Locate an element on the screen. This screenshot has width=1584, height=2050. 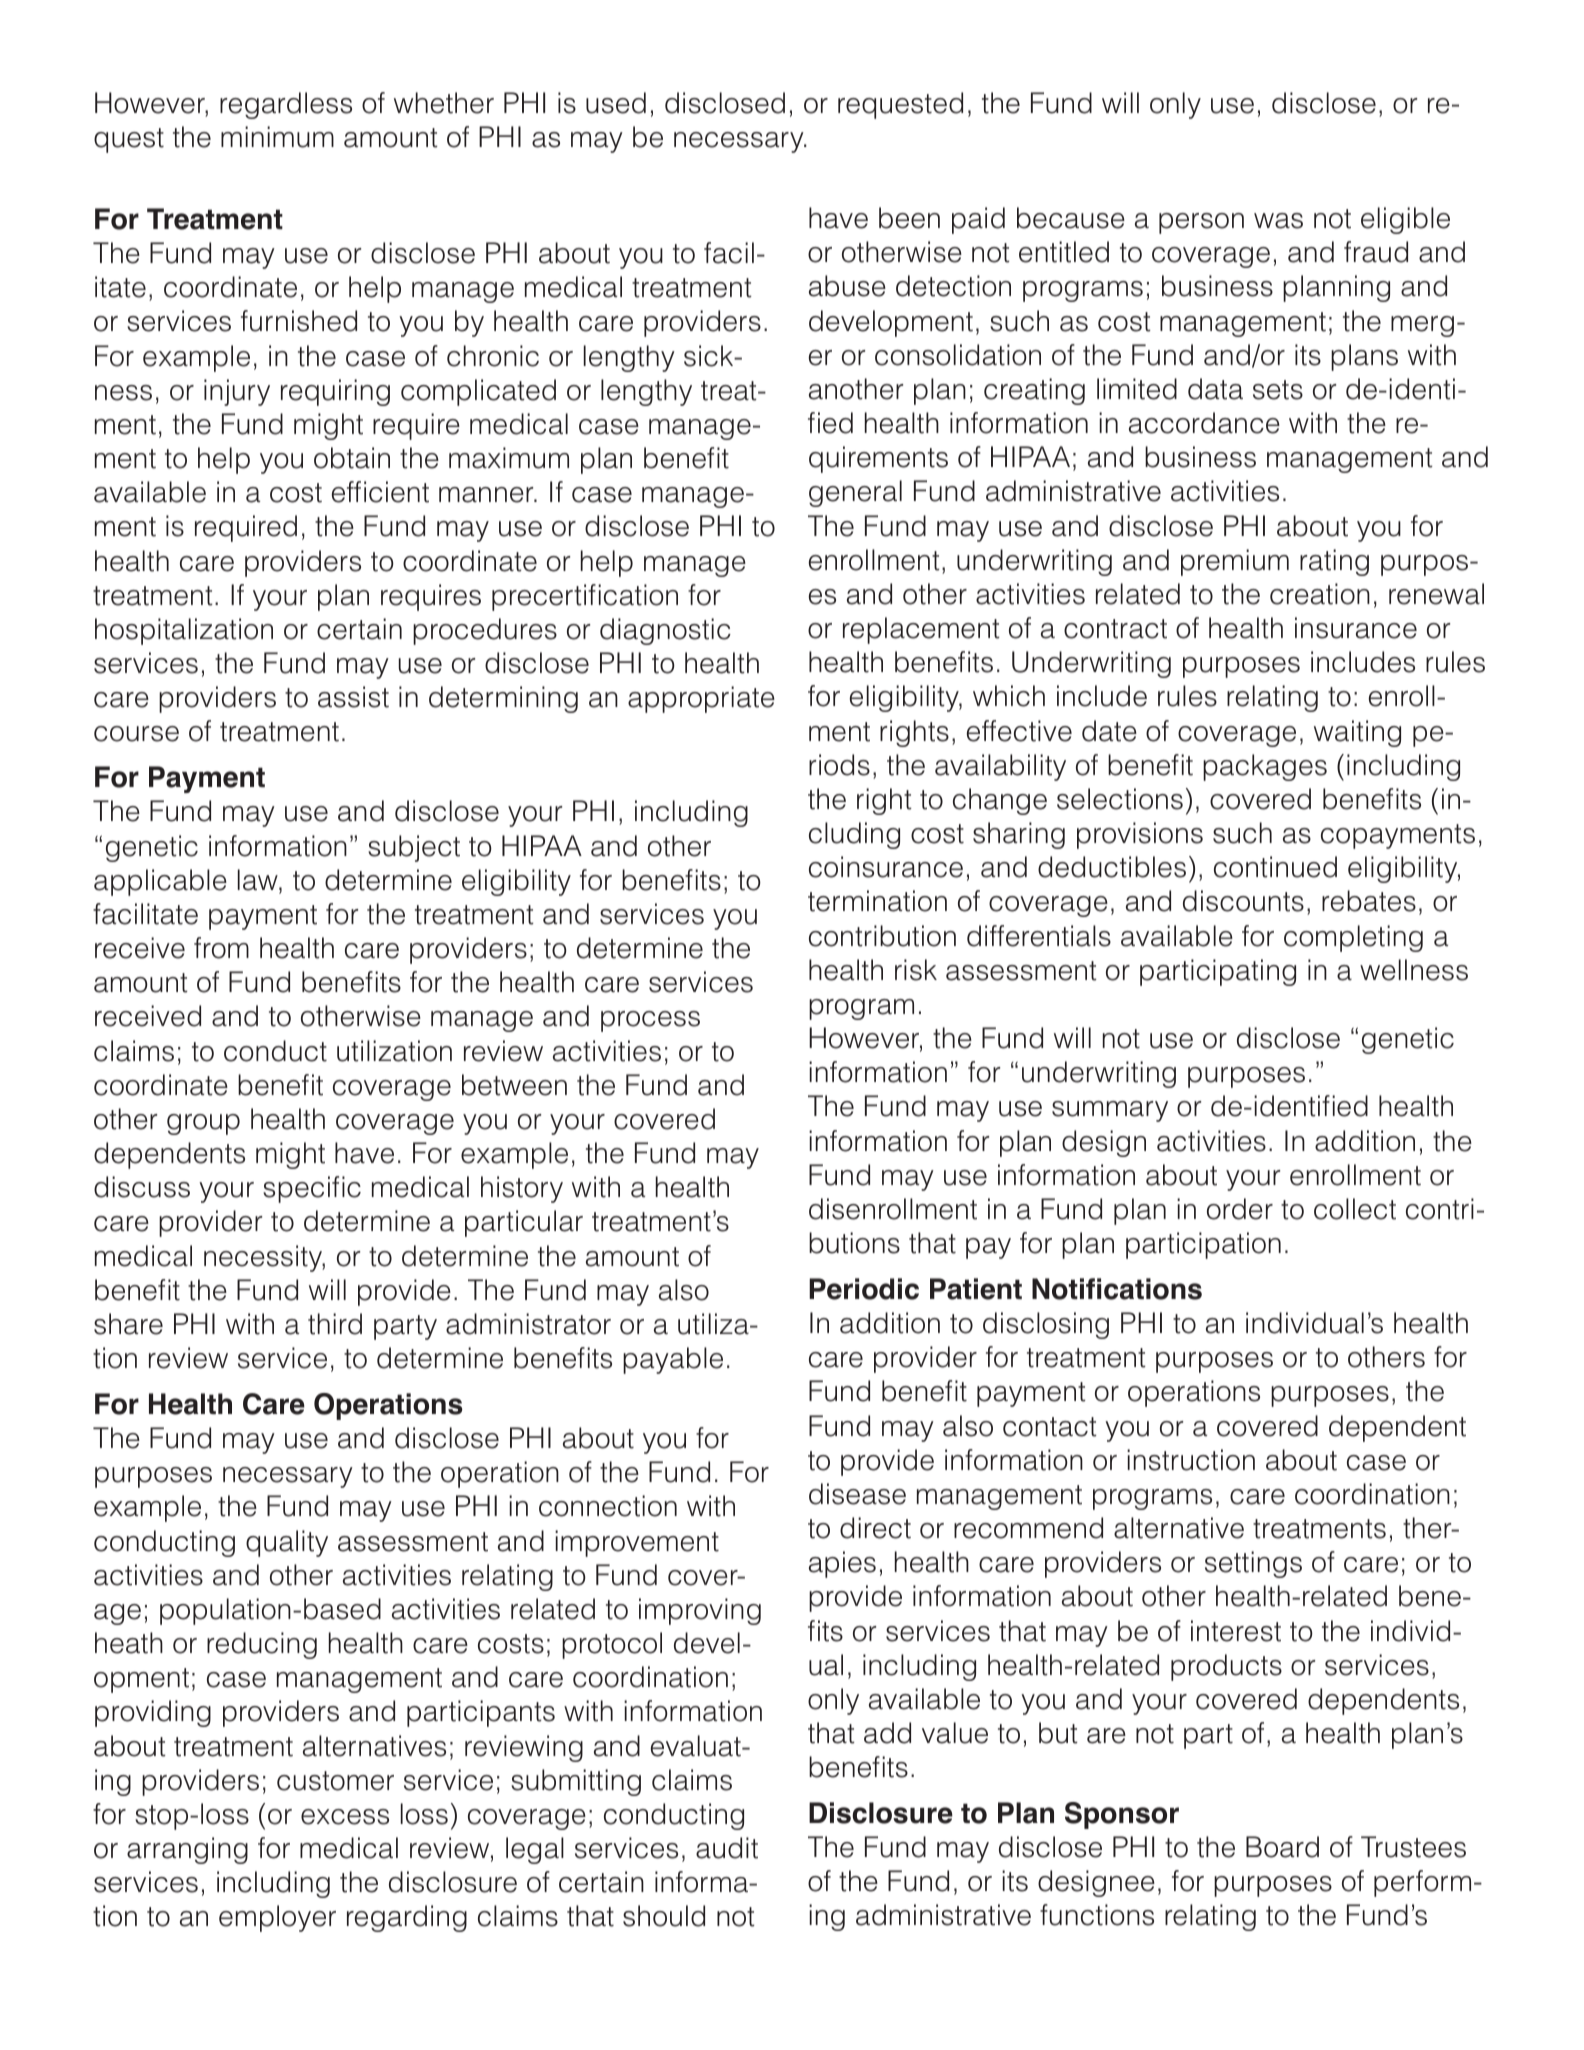
been is located at coordinates (909, 218).
